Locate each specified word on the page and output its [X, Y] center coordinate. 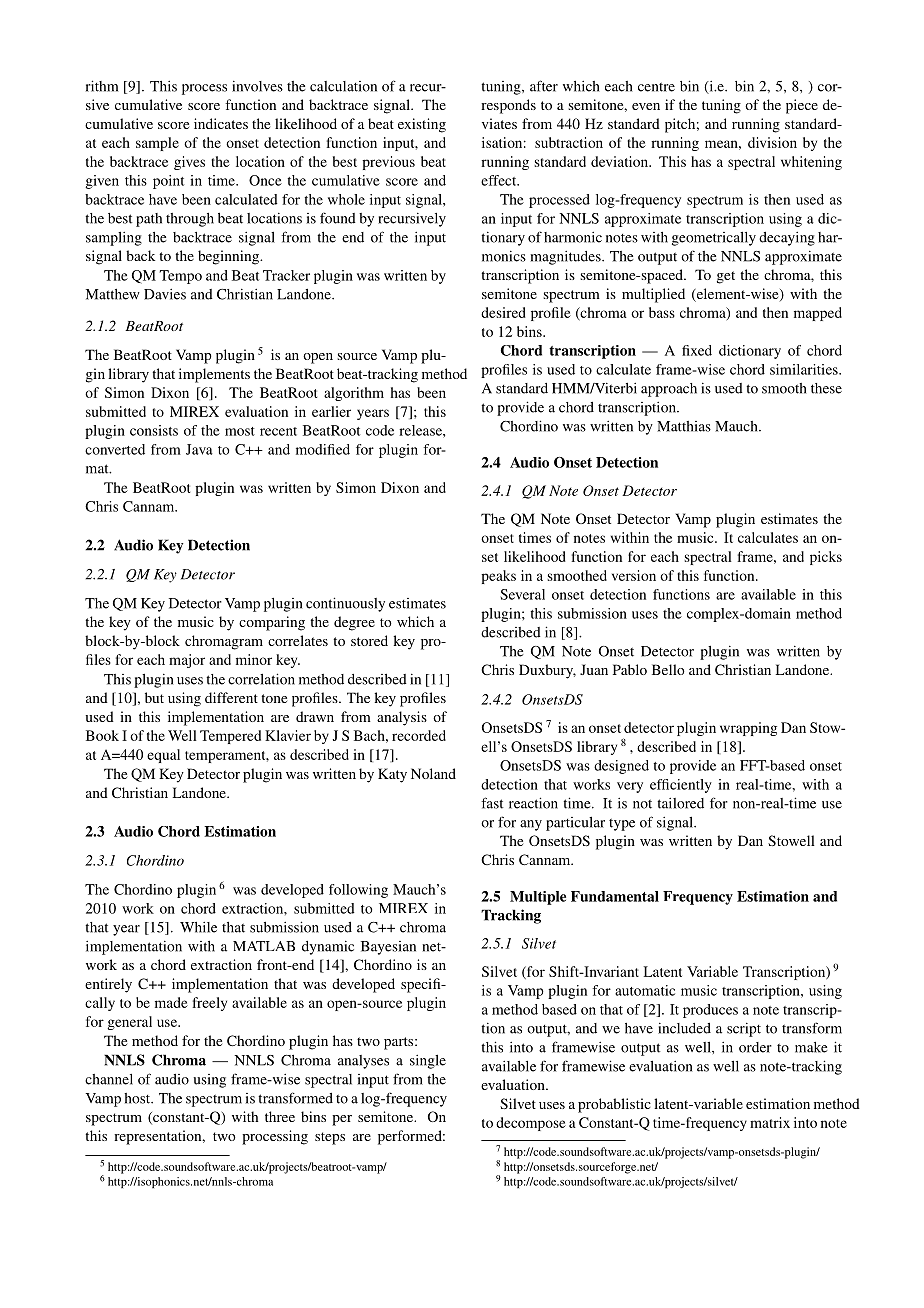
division [772, 142]
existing [422, 125]
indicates [221, 123]
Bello [668, 669]
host [138, 1098]
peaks [498, 577]
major [187, 661]
